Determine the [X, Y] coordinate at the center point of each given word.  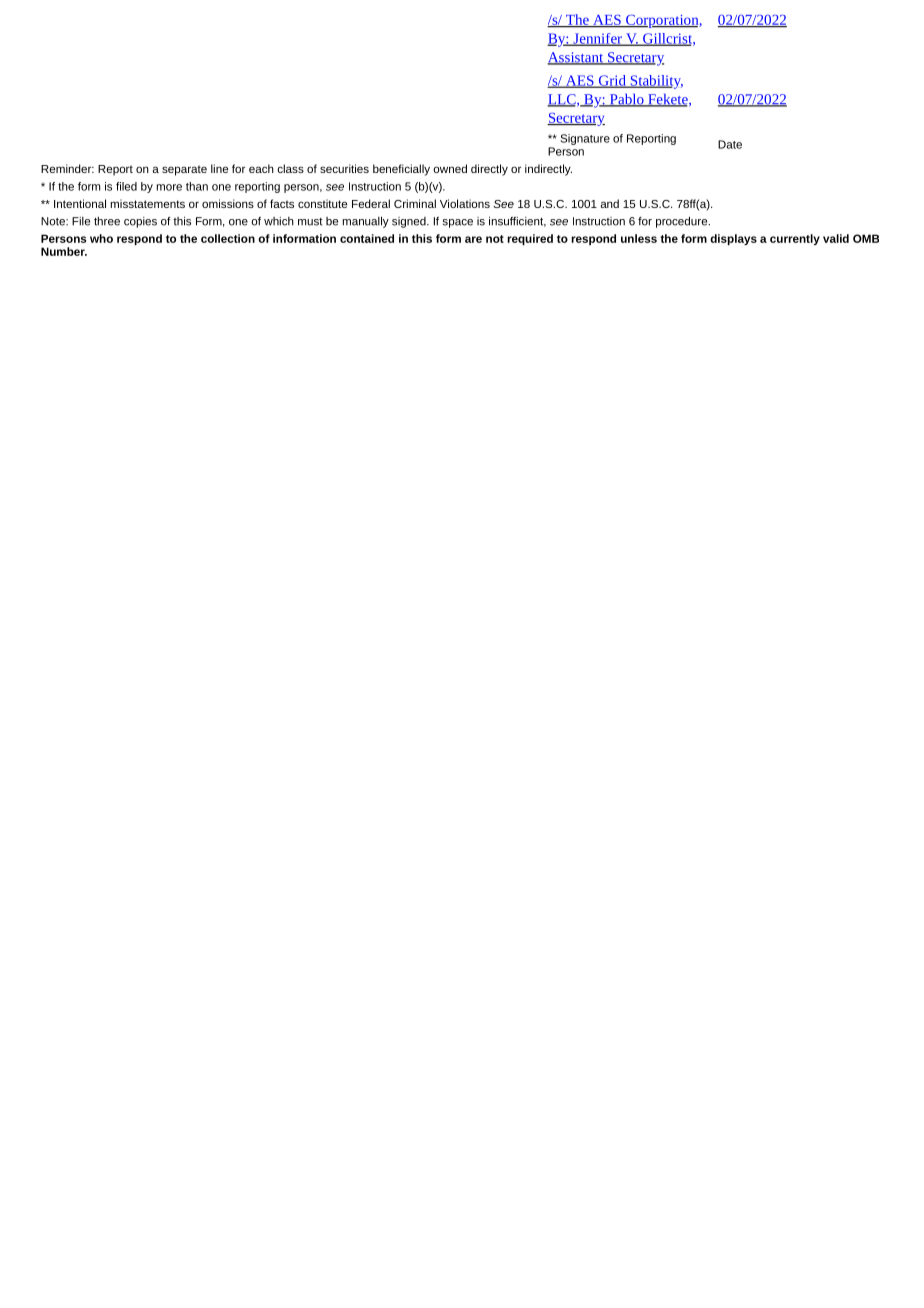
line [219, 168]
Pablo [626, 100]
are [473, 239]
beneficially [401, 170]
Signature [585, 139]
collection [228, 238]
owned [450, 168]
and [609, 203]
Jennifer [597, 39]
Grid [612, 81]
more [169, 187]
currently [795, 239]
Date [730, 144]
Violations [465, 203]
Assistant [576, 58]
